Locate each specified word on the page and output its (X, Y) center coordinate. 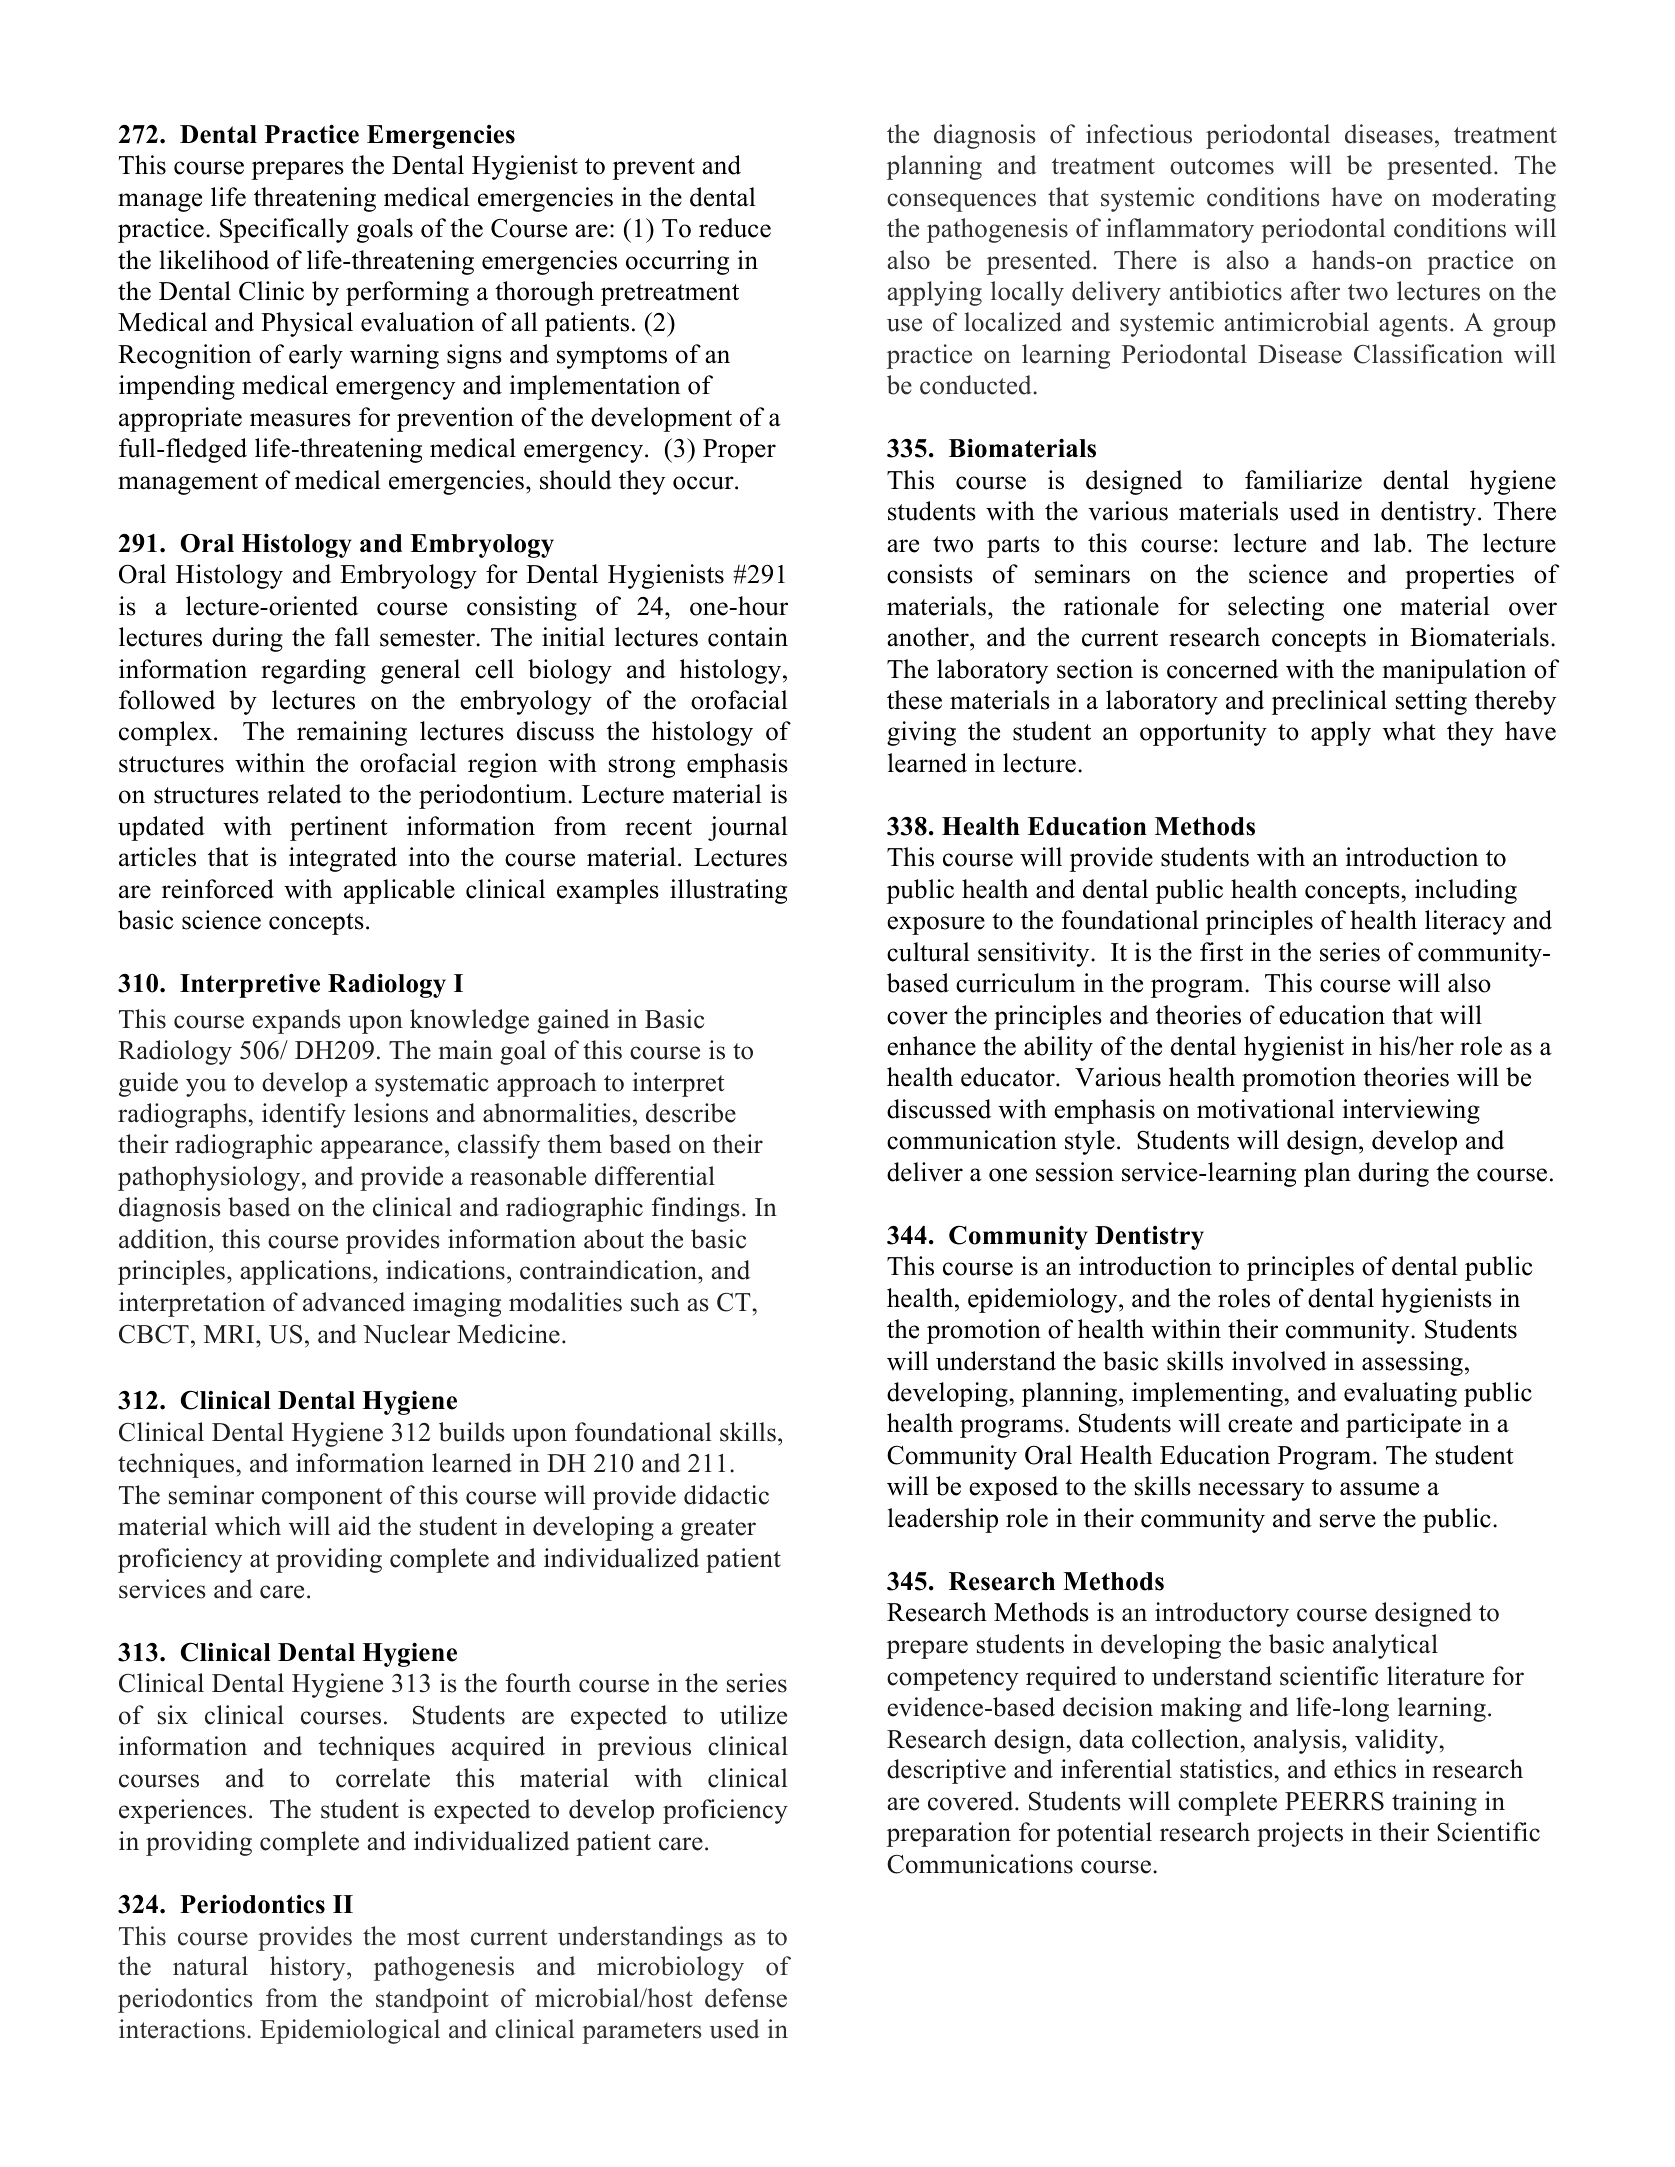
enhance (931, 1046)
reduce (735, 228)
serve (1347, 1521)
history (309, 1968)
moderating (1494, 199)
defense (746, 1998)
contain (748, 637)
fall (352, 636)
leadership (943, 1520)
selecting (1276, 608)
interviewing (1411, 1111)
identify (304, 1115)
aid (354, 1526)
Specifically (284, 230)
